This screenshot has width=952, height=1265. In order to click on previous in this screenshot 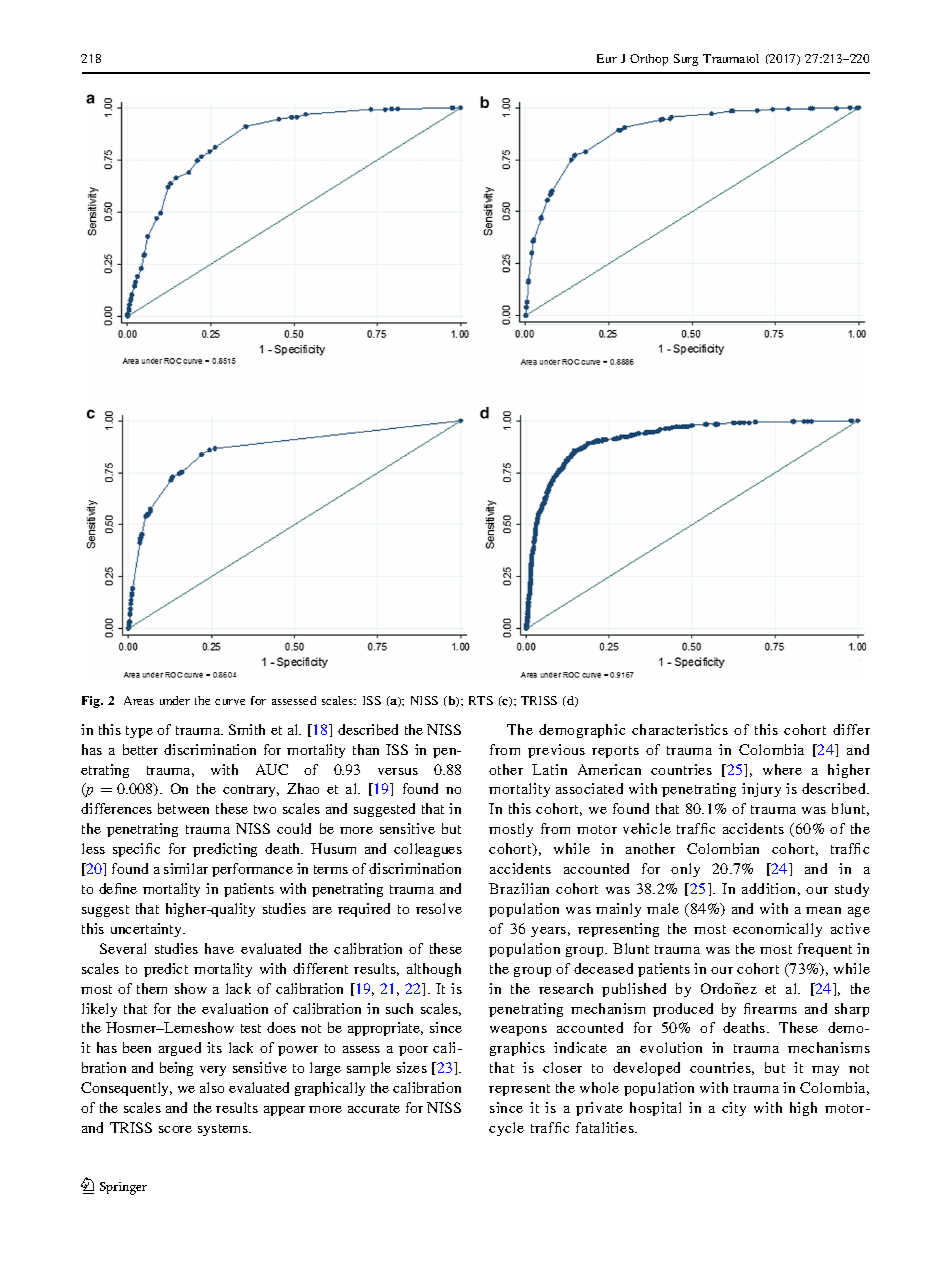, I will do `click(556, 751)`.
